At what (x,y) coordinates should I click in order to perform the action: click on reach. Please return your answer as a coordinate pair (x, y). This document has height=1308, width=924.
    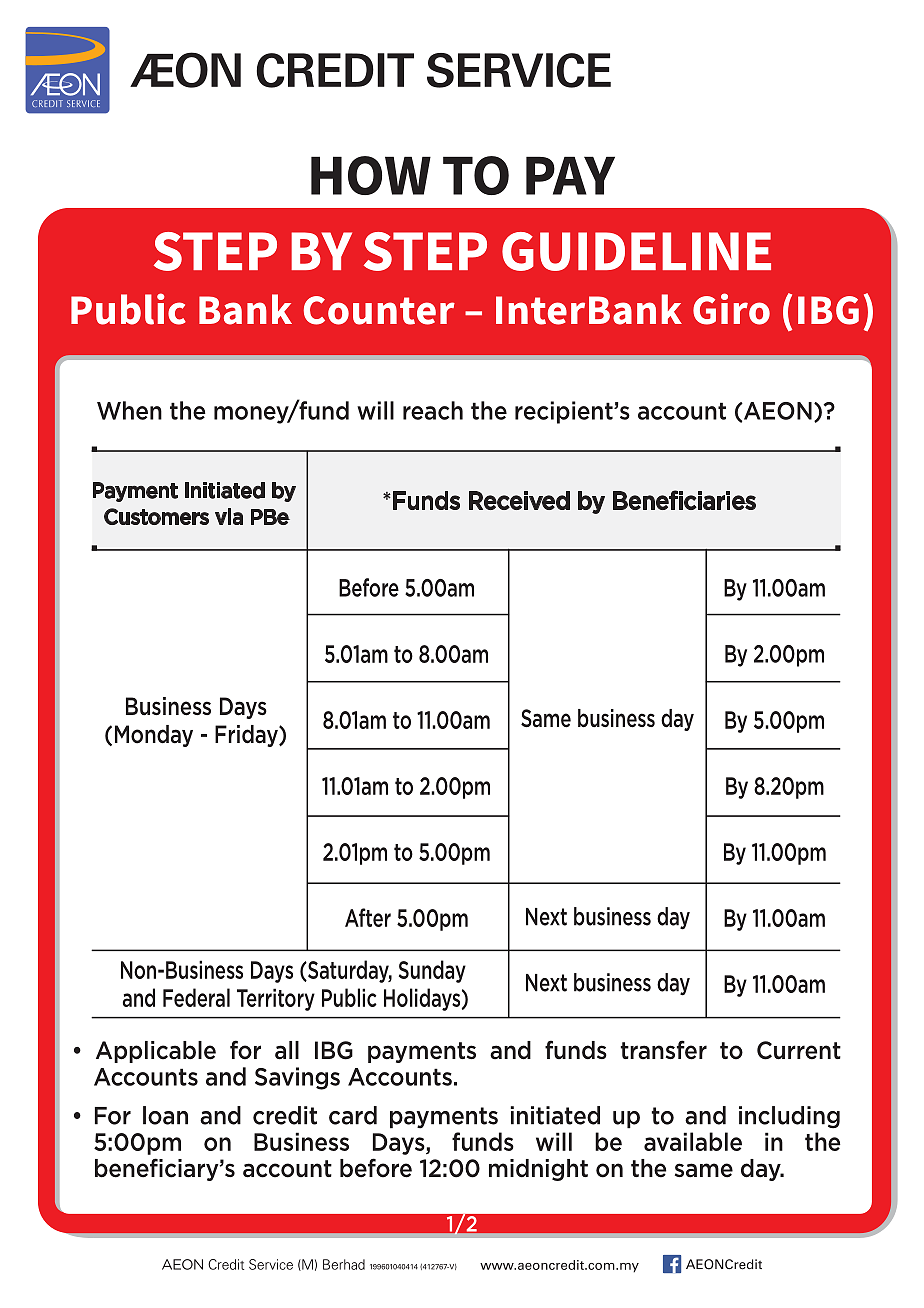
    Looking at the image, I should click on (433, 410).
